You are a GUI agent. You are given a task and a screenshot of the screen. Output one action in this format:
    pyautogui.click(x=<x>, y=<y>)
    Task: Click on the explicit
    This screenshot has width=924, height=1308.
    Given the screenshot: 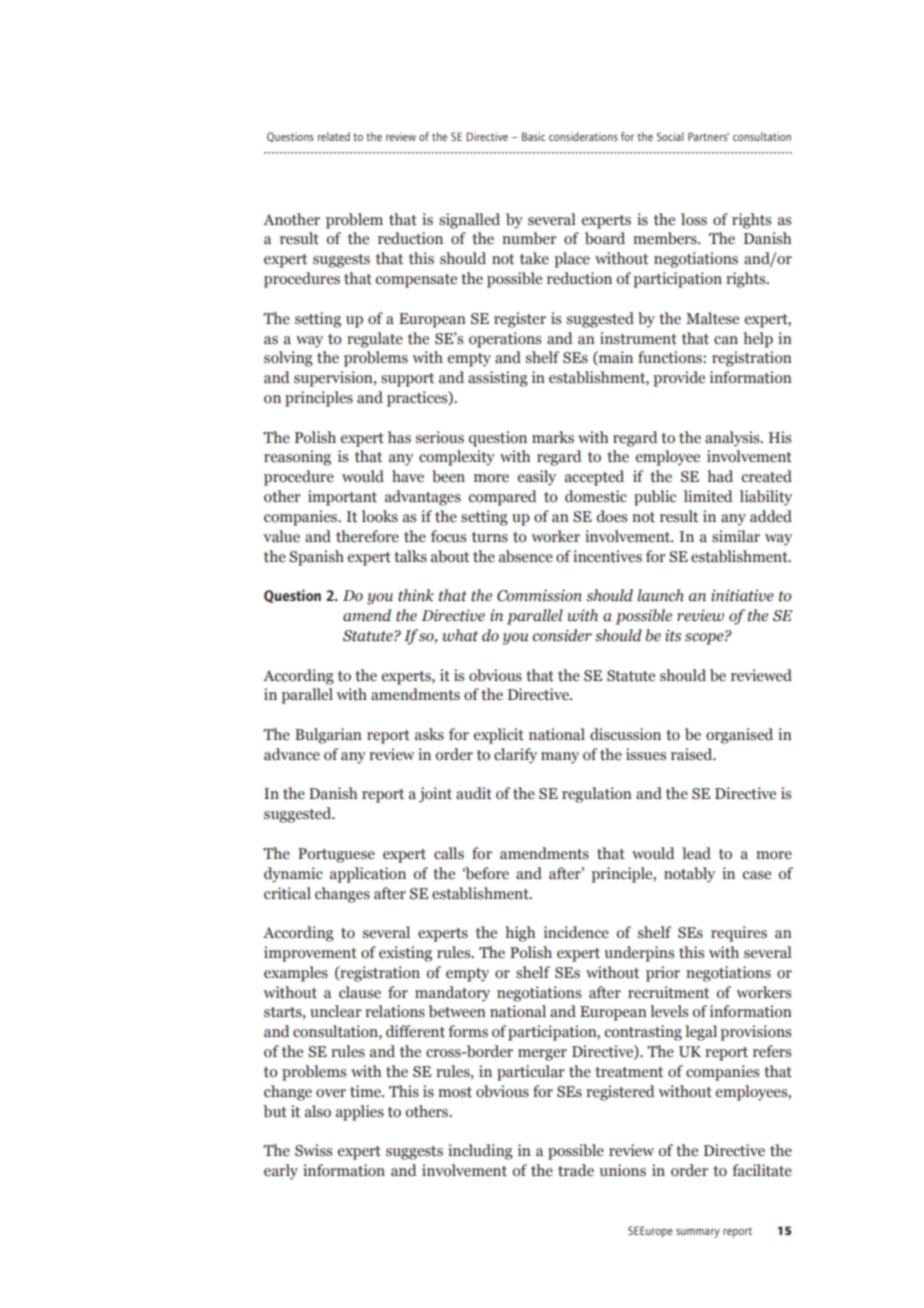 What is the action you would take?
    pyautogui.click(x=499, y=736)
